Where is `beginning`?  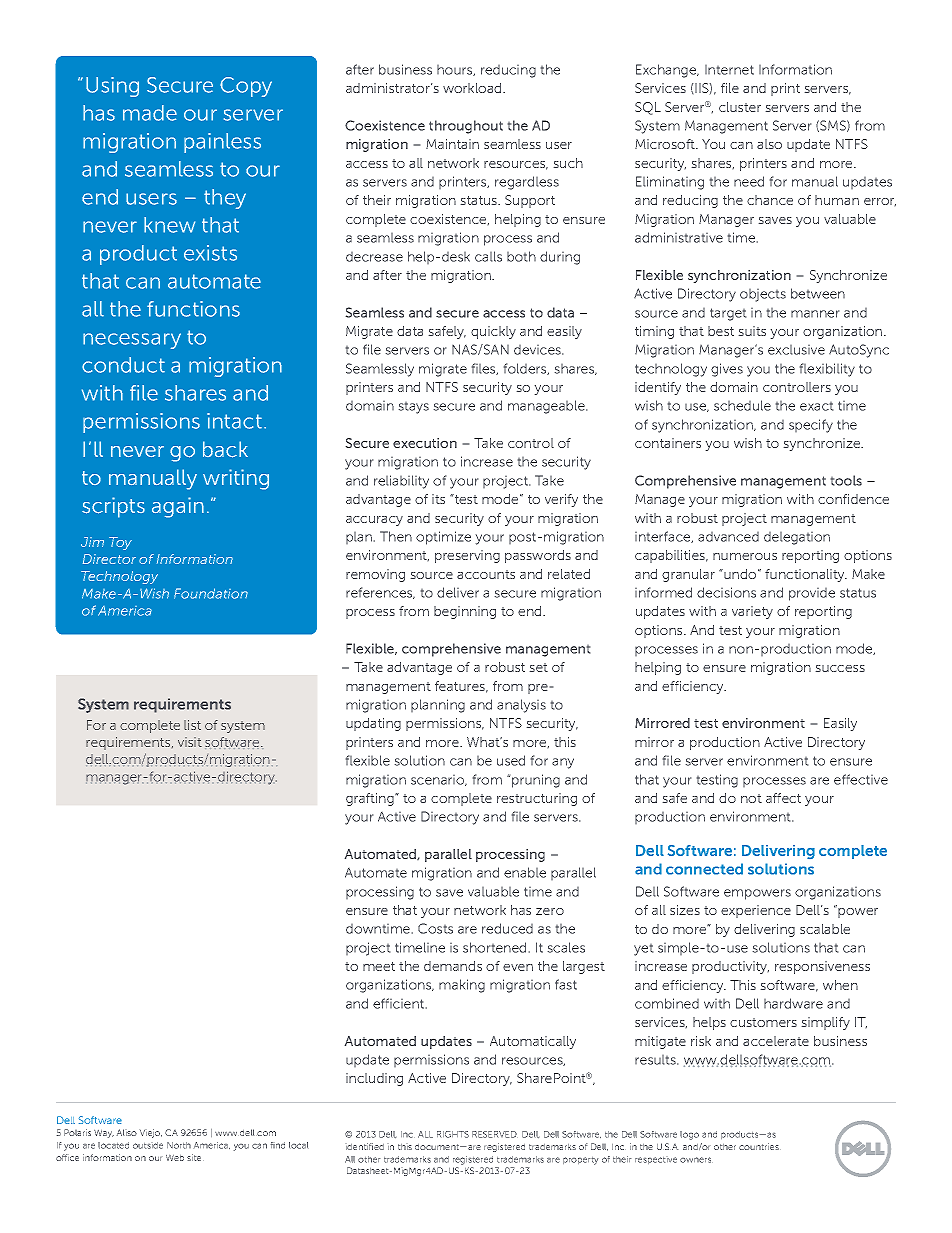
beginning is located at coordinates (465, 612).
